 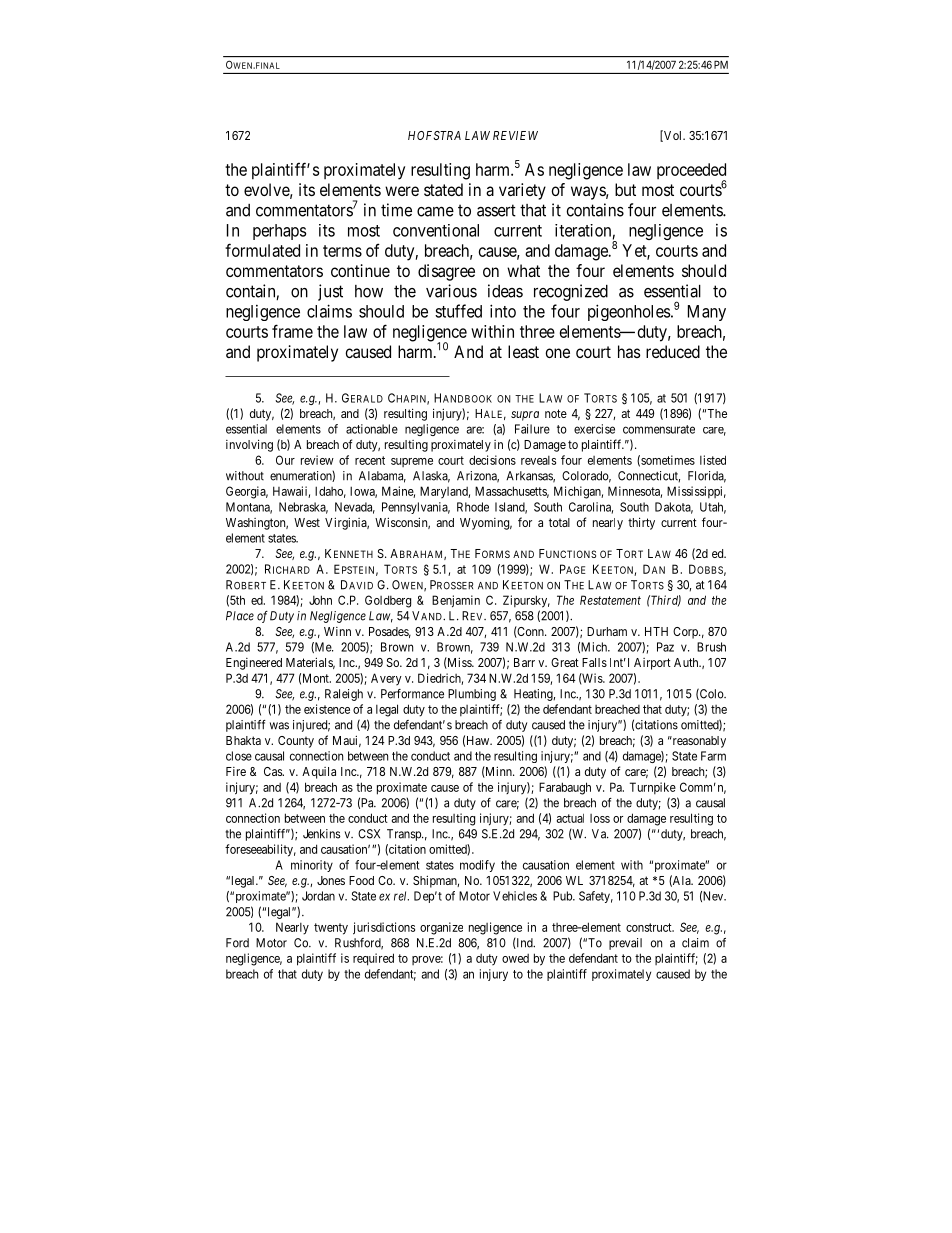 What do you see at coordinates (327, 709) in the document?
I see `existence` at bounding box center [327, 709].
